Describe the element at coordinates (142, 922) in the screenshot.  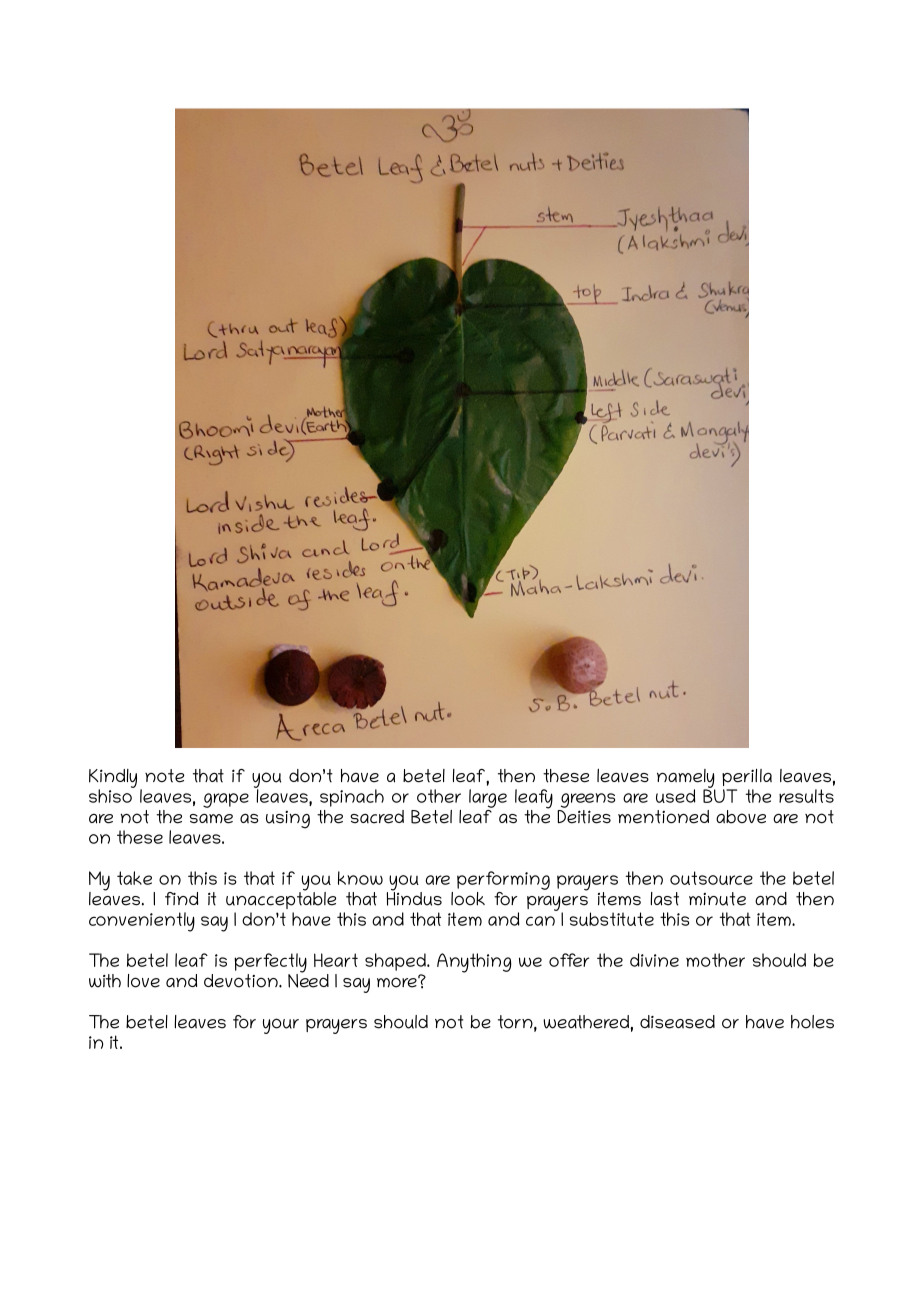
I see `conveniently` at that location.
